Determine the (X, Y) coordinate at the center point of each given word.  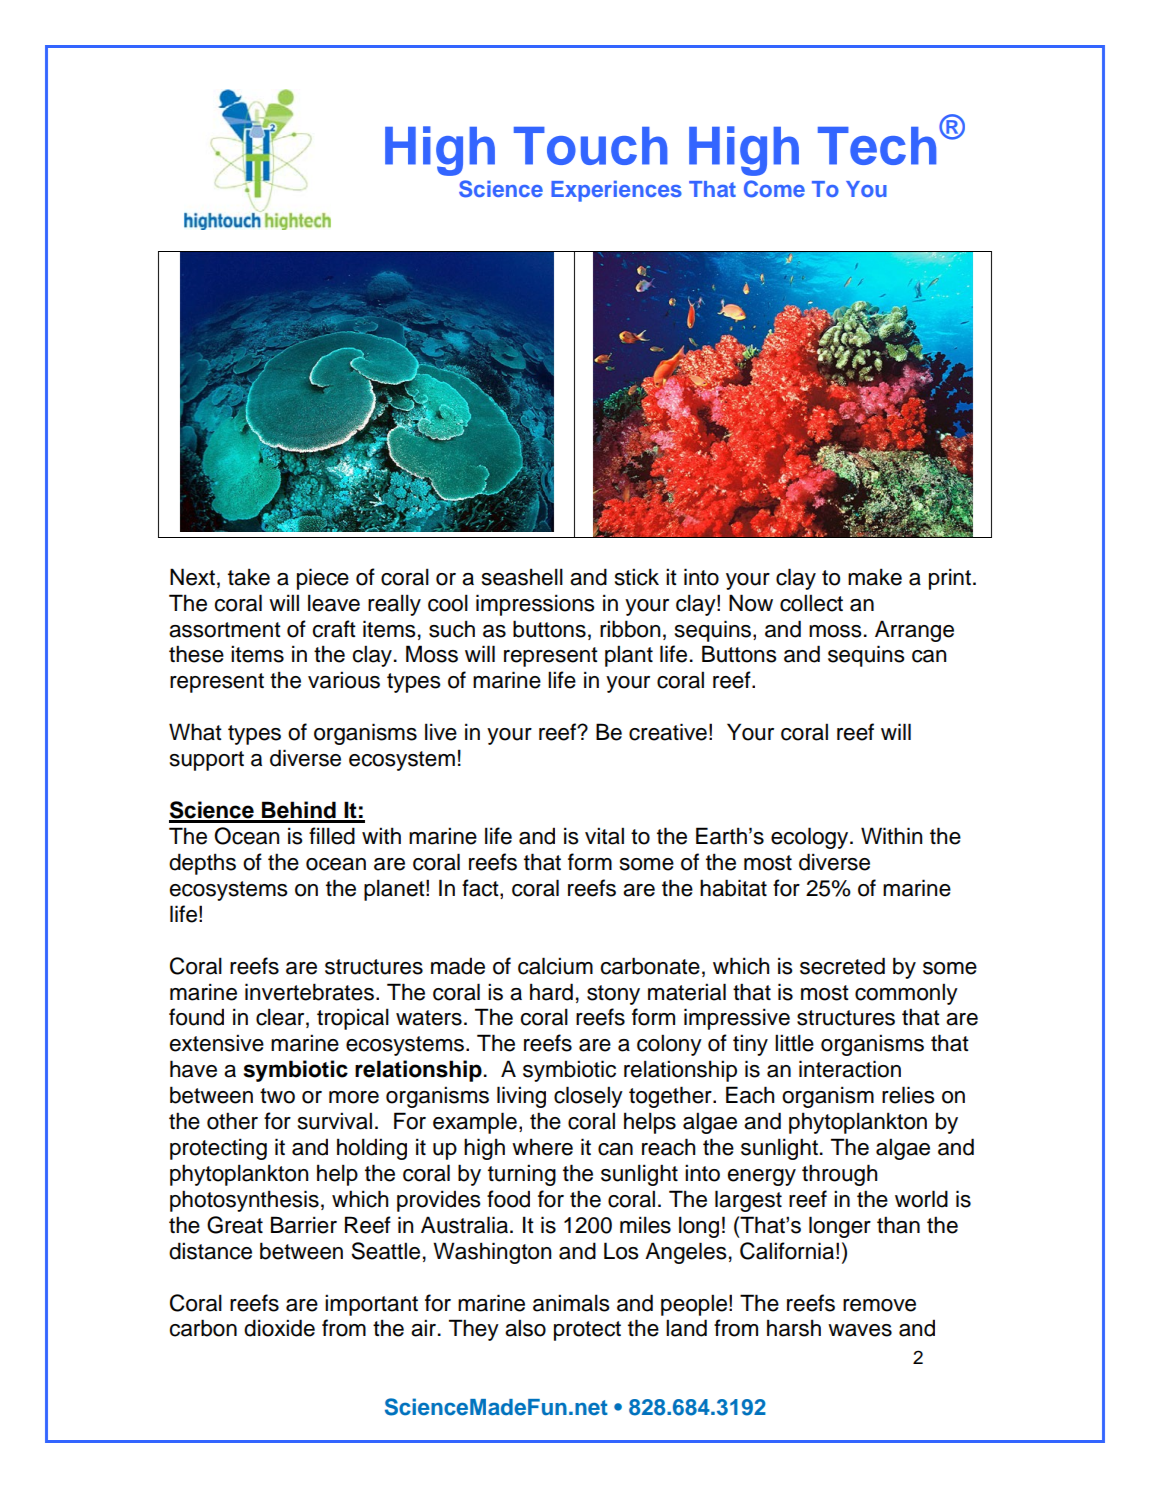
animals (571, 1303)
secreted (842, 966)
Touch (590, 146)
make (875, 577)
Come (774, 189)
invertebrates (309, 992)
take (249, 577)
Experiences (616, 191)
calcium (555, 966)
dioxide (279, 1328)
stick (637, 577)
